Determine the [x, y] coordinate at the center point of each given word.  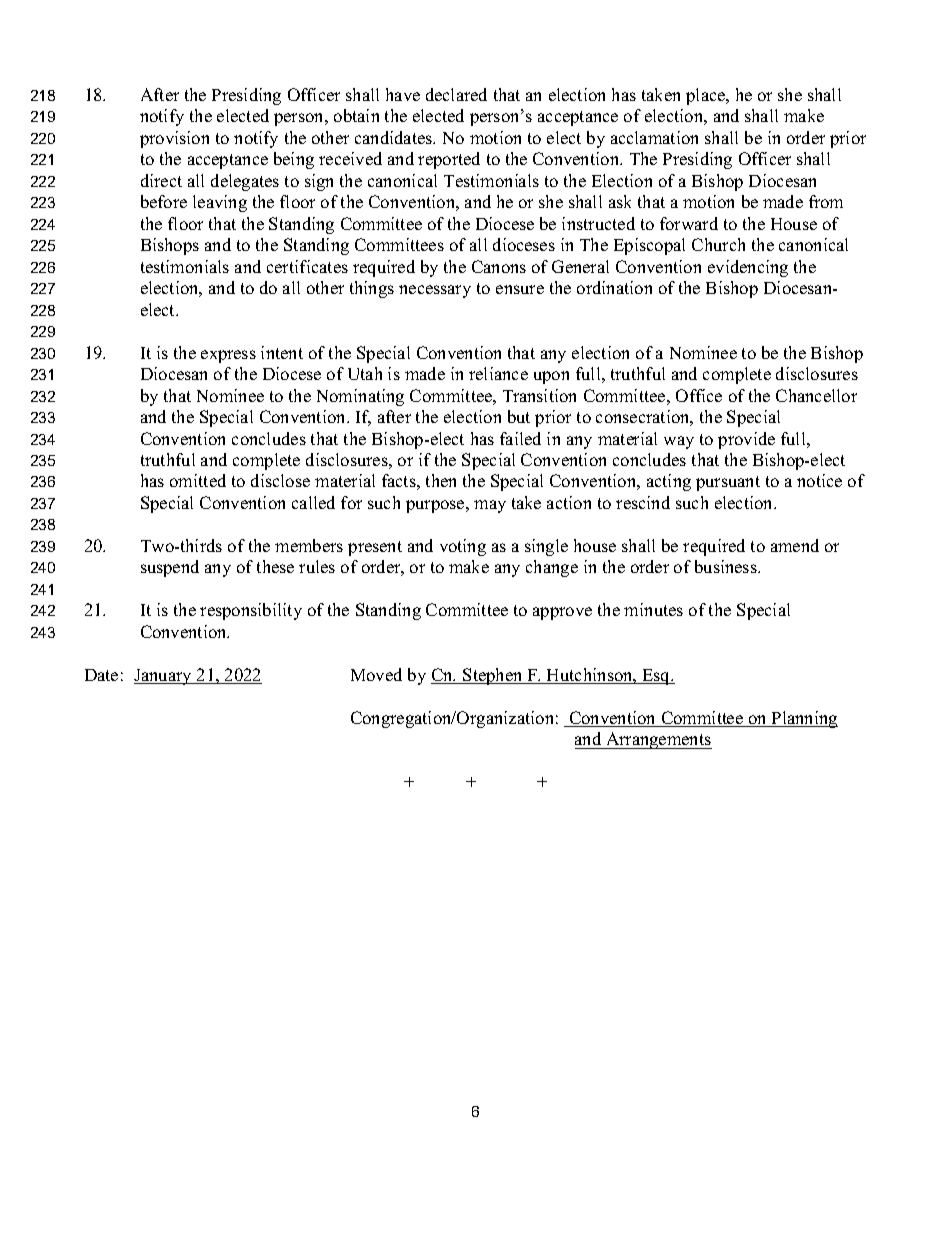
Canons [499, 266]
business [727, 566]
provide [746, 440]
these [275, 566]
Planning [804, 719]
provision [174, 139]
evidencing [748, 268]
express [228, 356]
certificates [307, 266]
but [519, 416]
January [164, 677]
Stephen [493, 676]
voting [463, 547]
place [707, 96]
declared [456, 94]
